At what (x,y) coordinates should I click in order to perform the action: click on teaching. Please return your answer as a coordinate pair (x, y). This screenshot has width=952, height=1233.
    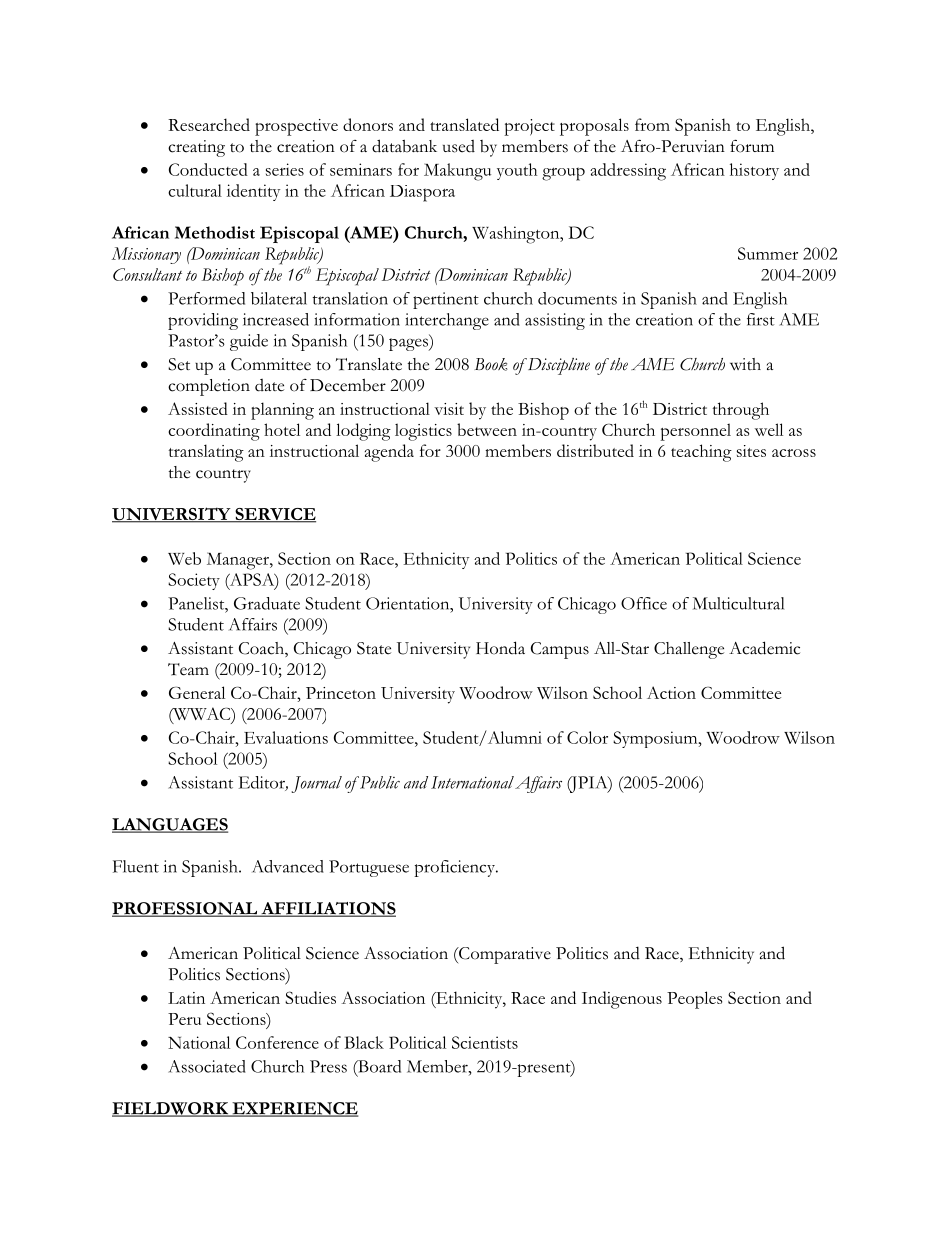
    Looking at the image, I should click on (701, 453).
